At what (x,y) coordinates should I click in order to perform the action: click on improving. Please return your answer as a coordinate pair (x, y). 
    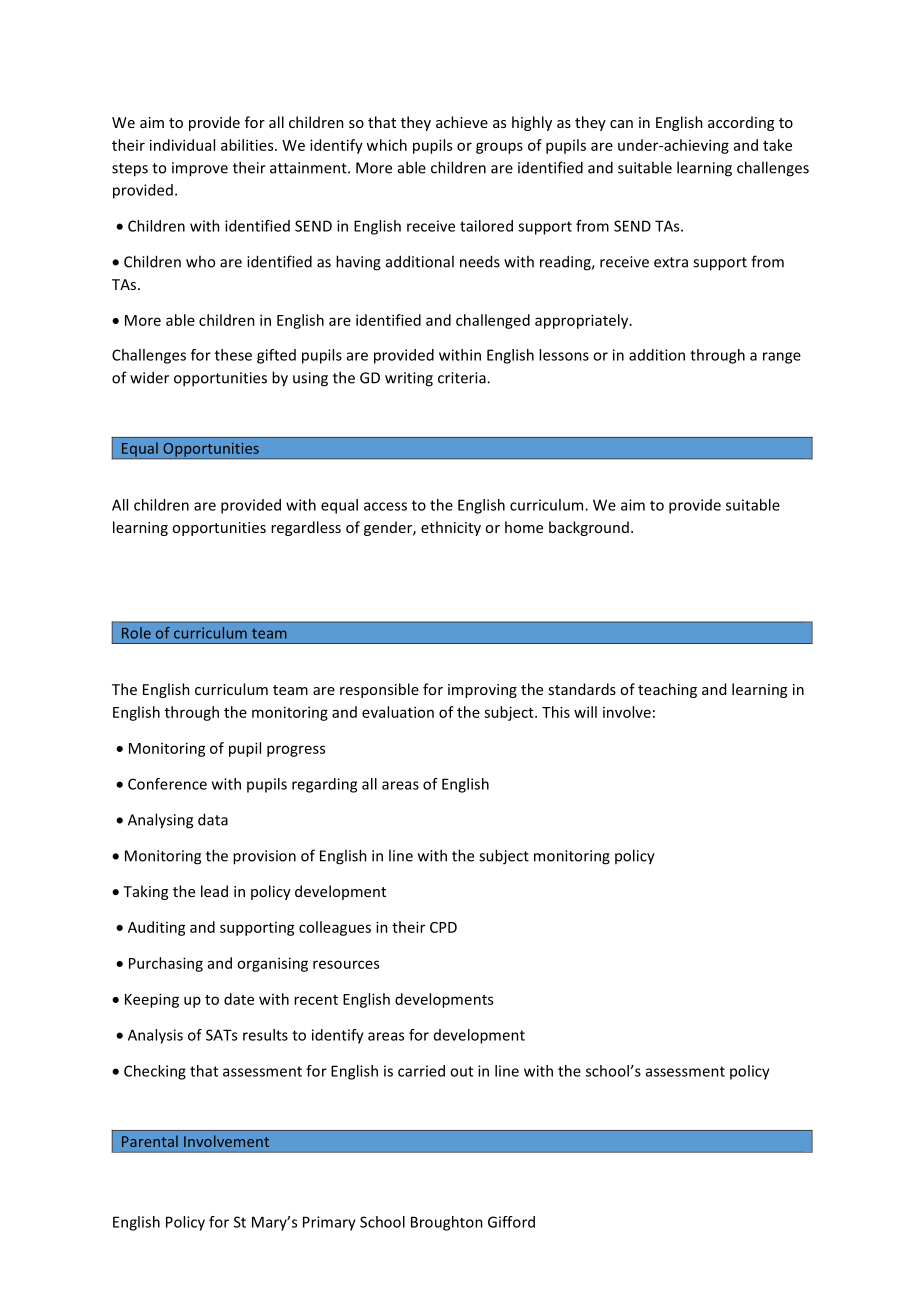
    Looking at the image, I should click on (482, 691).
